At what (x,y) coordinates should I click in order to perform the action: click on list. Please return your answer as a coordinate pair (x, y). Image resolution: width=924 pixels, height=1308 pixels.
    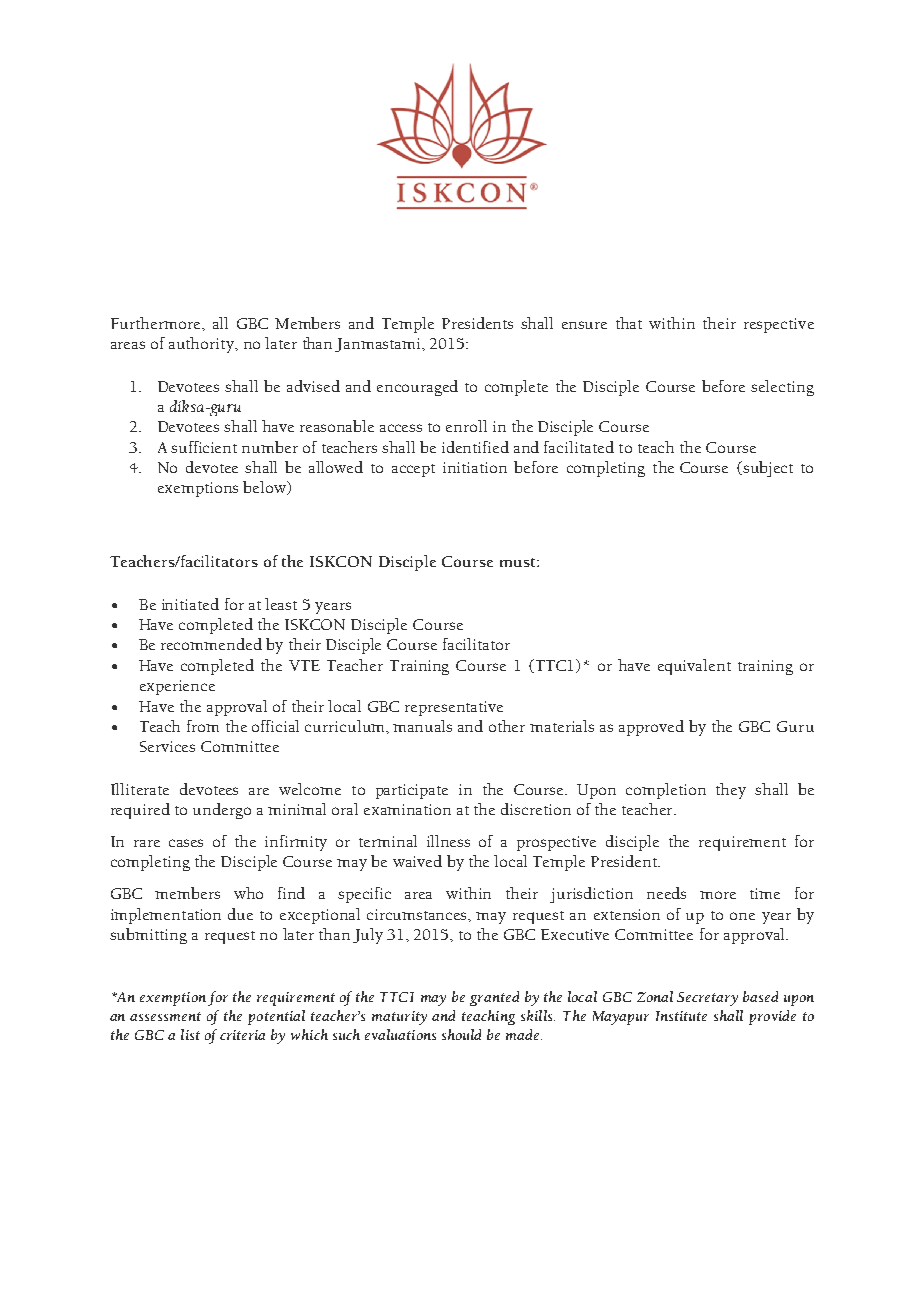
    Looking at the image, I should click on (190, 1034).
